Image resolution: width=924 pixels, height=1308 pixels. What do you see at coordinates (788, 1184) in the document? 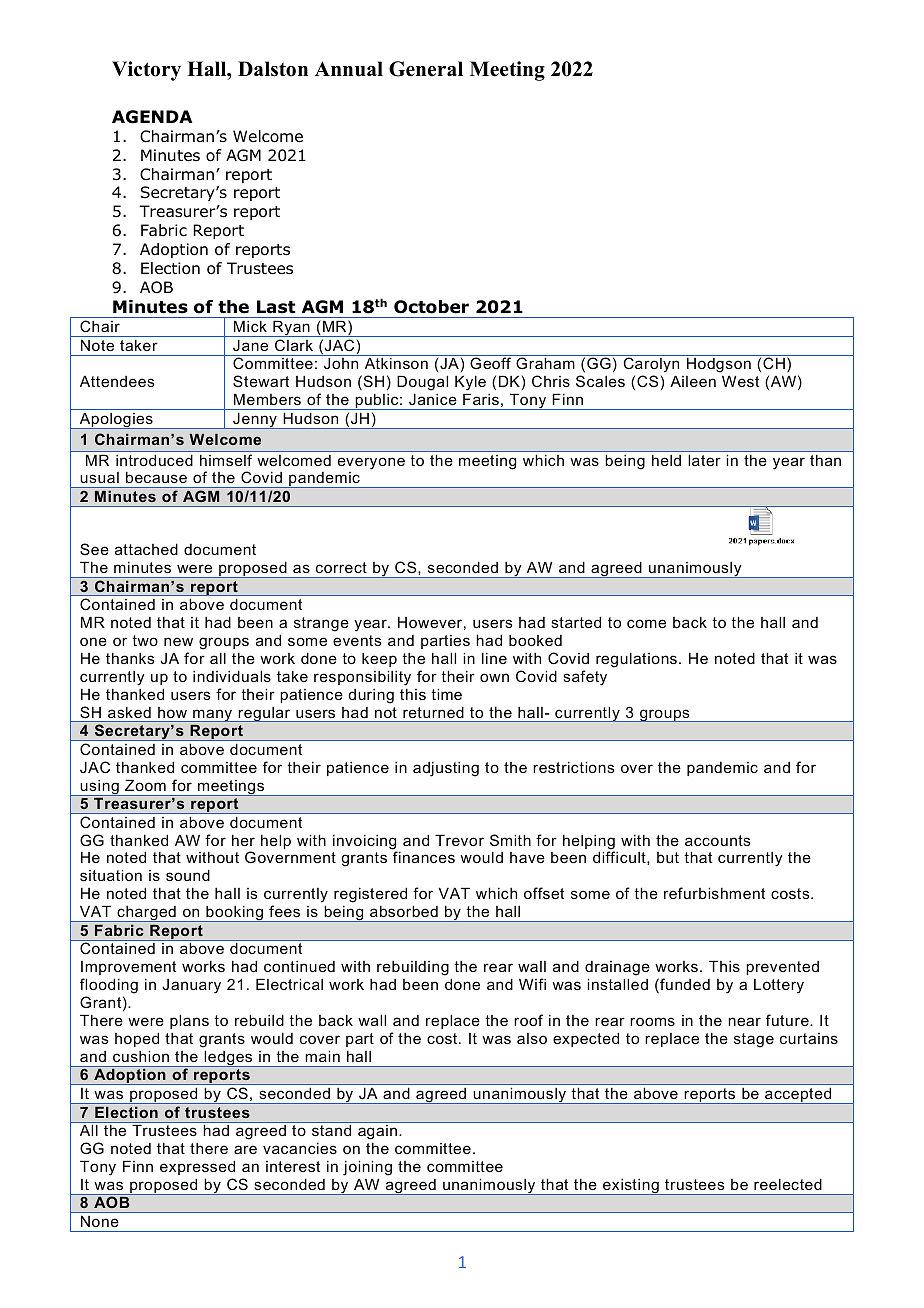
I see `reelected` at bounding box center [788, 1184].
